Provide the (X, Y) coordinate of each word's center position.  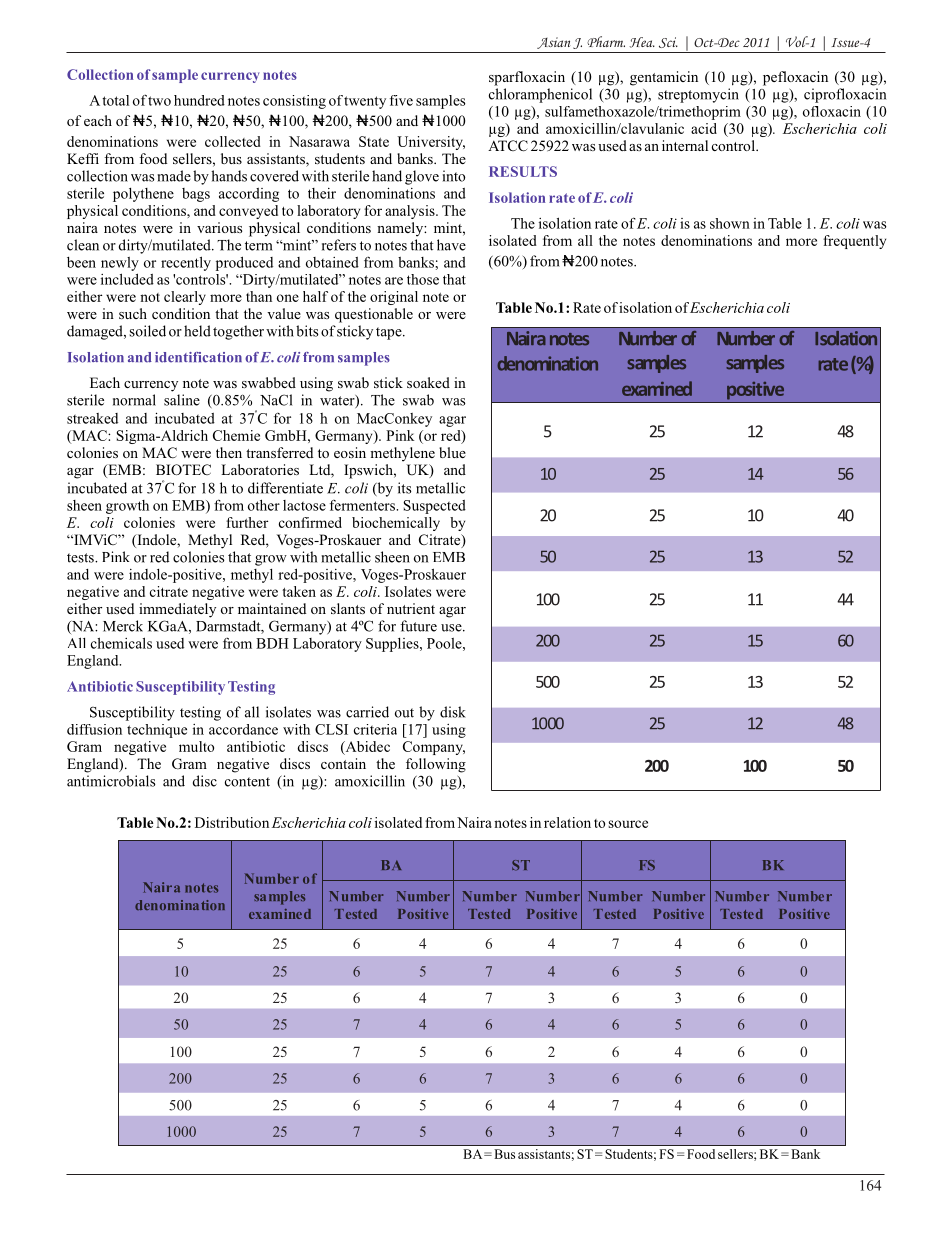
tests (81, 558)
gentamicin (664, 78)
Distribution (232, 822)
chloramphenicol (540, 95)
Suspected (434, 507)
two (159, 101)
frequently (854, 242)
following (436, 765)
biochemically (396, 524)
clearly (185, 298)
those (423, 279)
